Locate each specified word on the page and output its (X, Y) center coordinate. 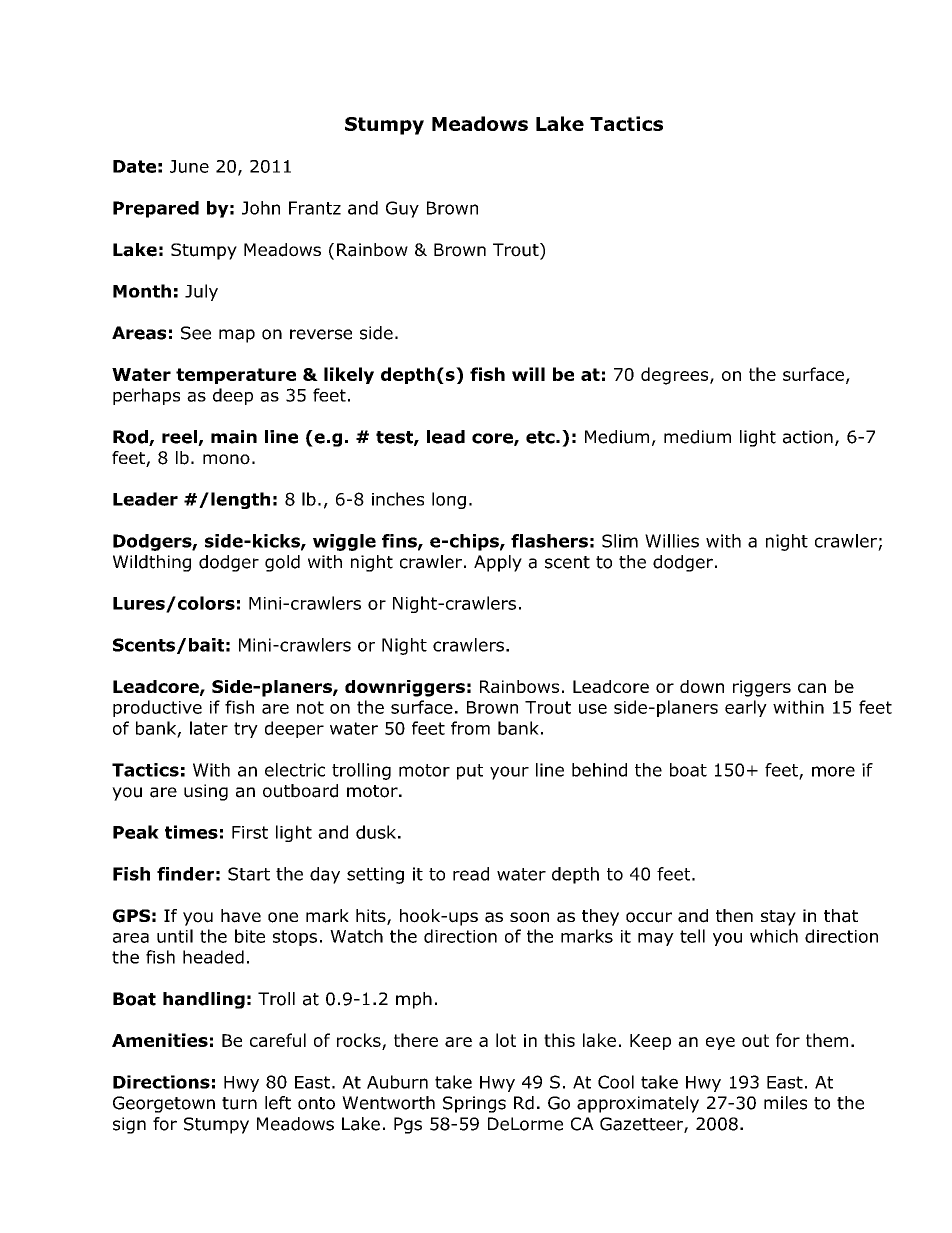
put (470, 772)
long (449, 500)
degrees (676, 376)
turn (239, 1103)
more (833, 771)
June (189, 166)
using (206, 792)
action (808, 437)
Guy (402, 209)
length (240, 500)
